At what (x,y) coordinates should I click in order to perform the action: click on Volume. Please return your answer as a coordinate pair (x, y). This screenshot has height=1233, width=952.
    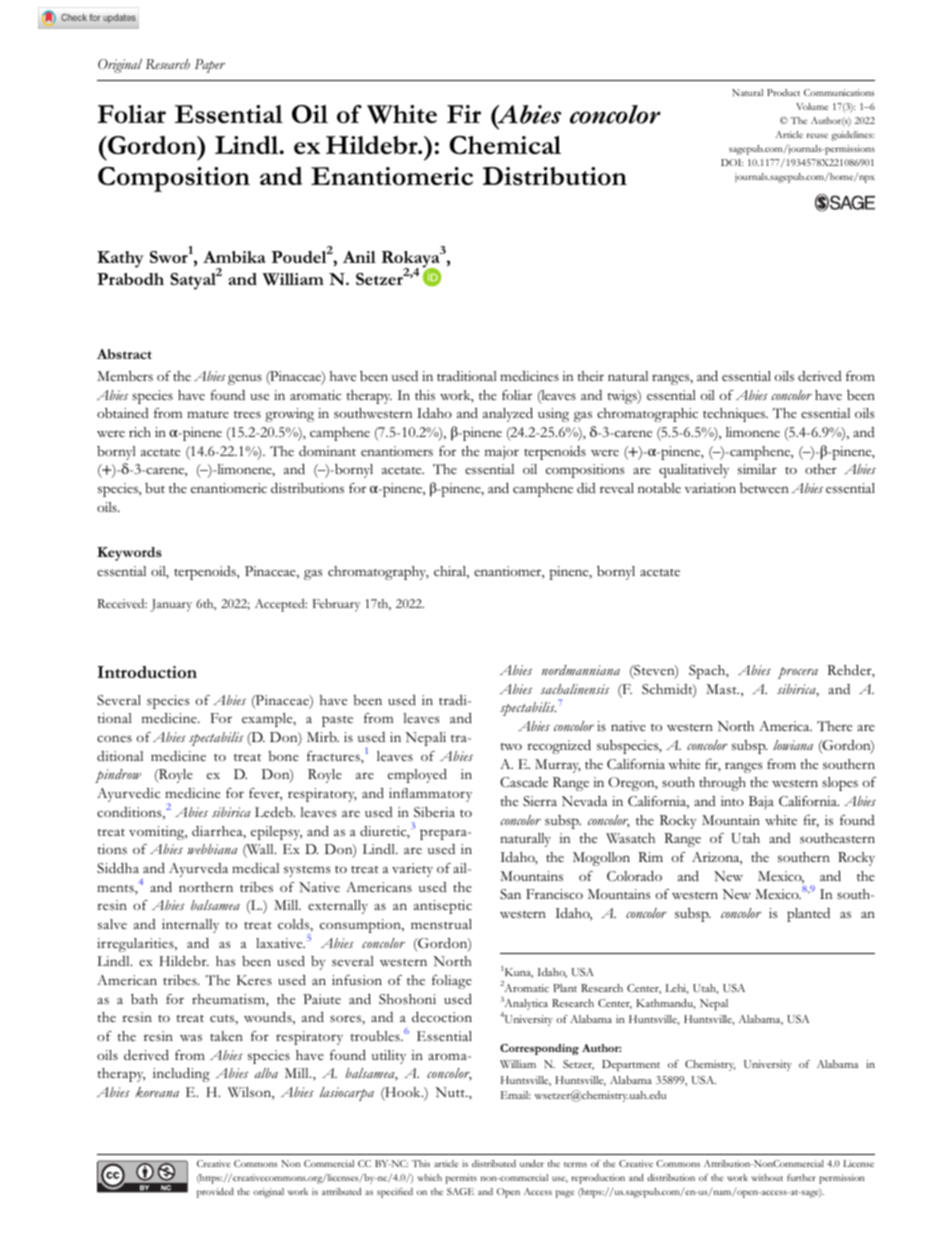
    Looking at the image, I should click on (812, 106).
